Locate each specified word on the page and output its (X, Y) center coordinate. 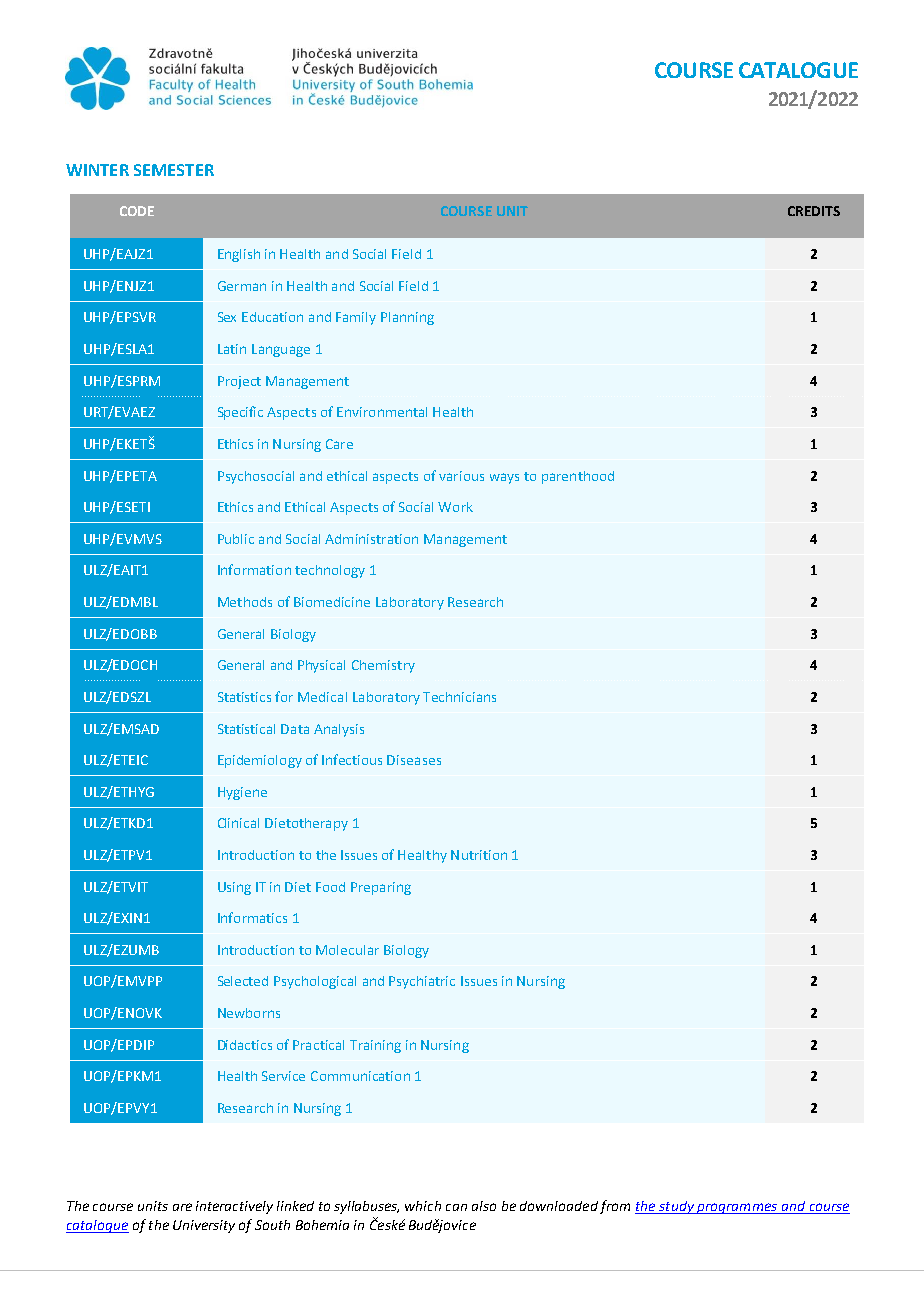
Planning (407, 318)
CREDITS (814, 211)
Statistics (244, 697)
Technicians (459, 697)
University (204, 1226)
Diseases (414, 760)
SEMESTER (174, 170)
